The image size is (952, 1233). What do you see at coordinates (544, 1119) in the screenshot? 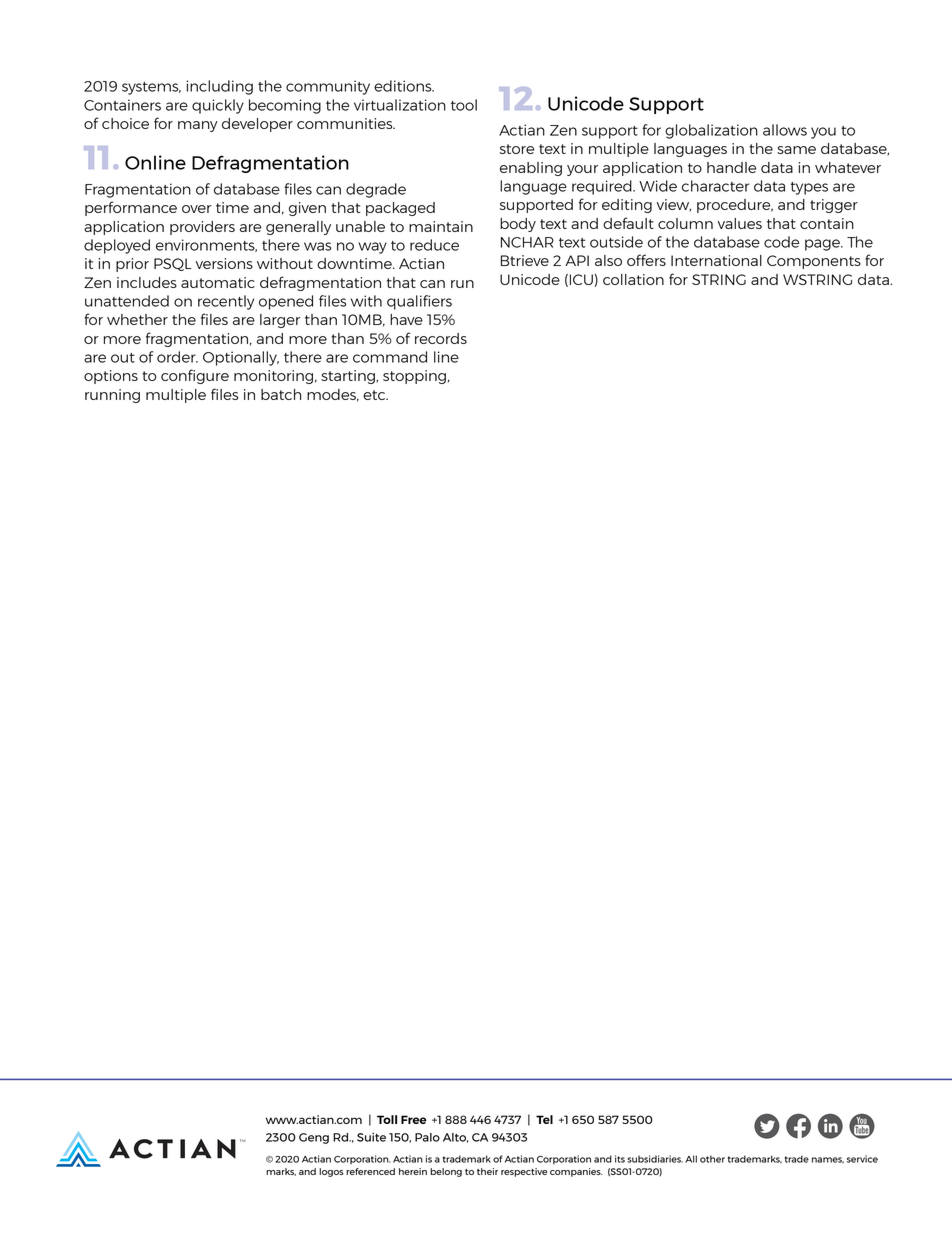
I see `Tel` at bounding box center [544, 1119].
